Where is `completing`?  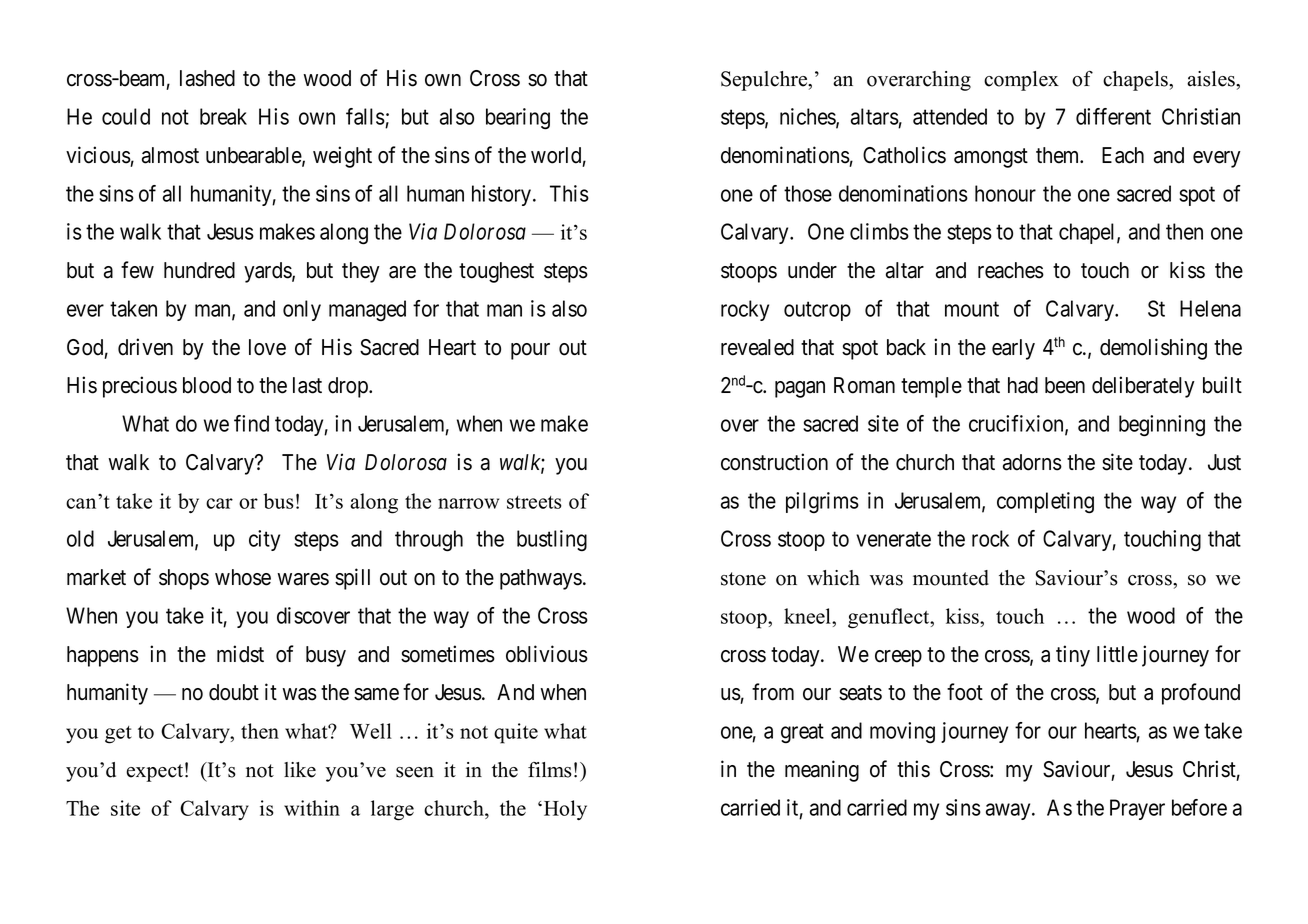
completing is located at coordinates (1045, 503).
